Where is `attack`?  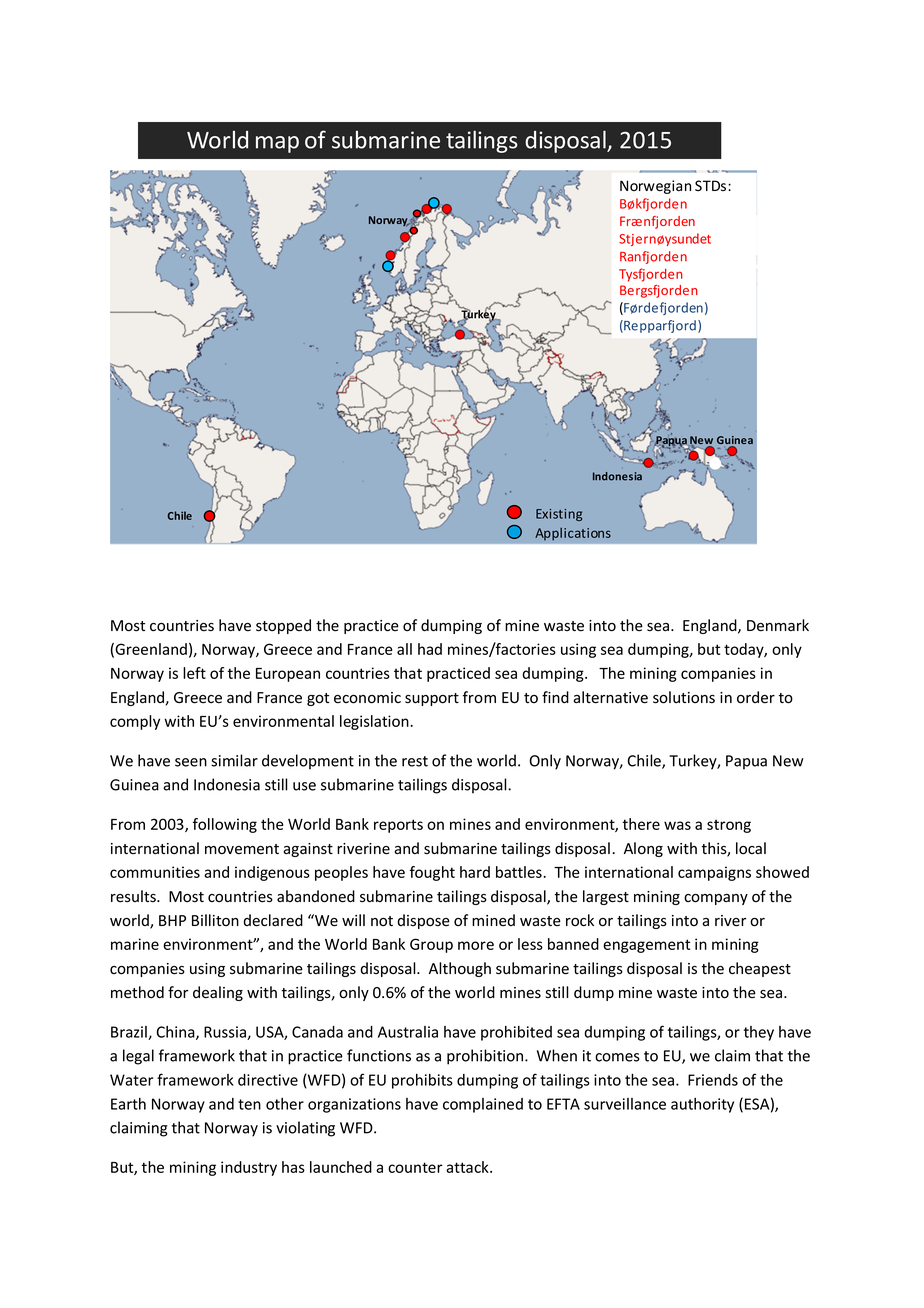
attack is located at coordinates (468, 1167).
